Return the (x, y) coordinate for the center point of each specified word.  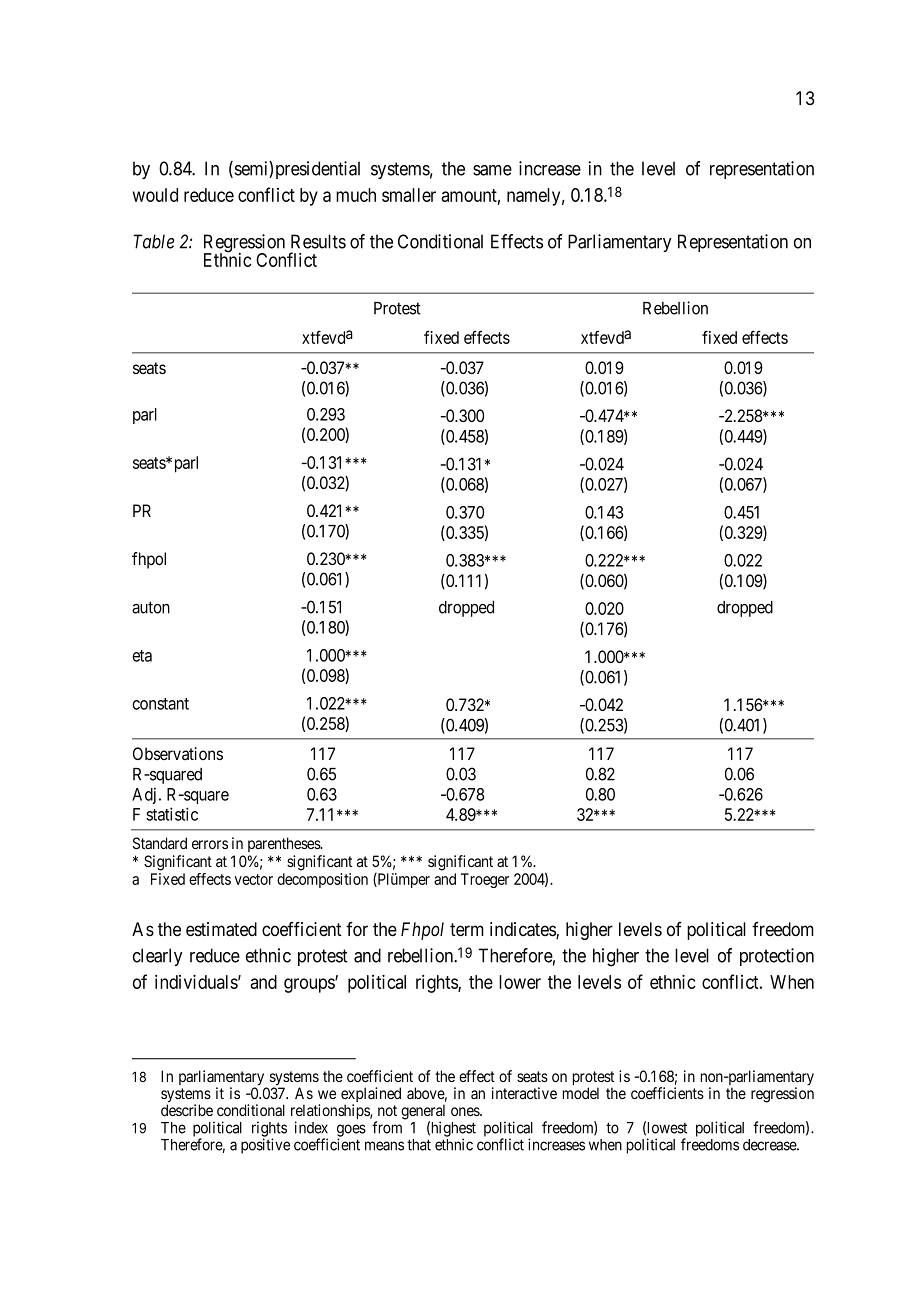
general (423, 1113)
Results (318, 241)
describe (187, 1110)
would (155, 195)
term (467, 930)
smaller (409, 195)
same (492, 170)
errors (210, 844)
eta (142, 656)
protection (777, 957)
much (356, 195)
